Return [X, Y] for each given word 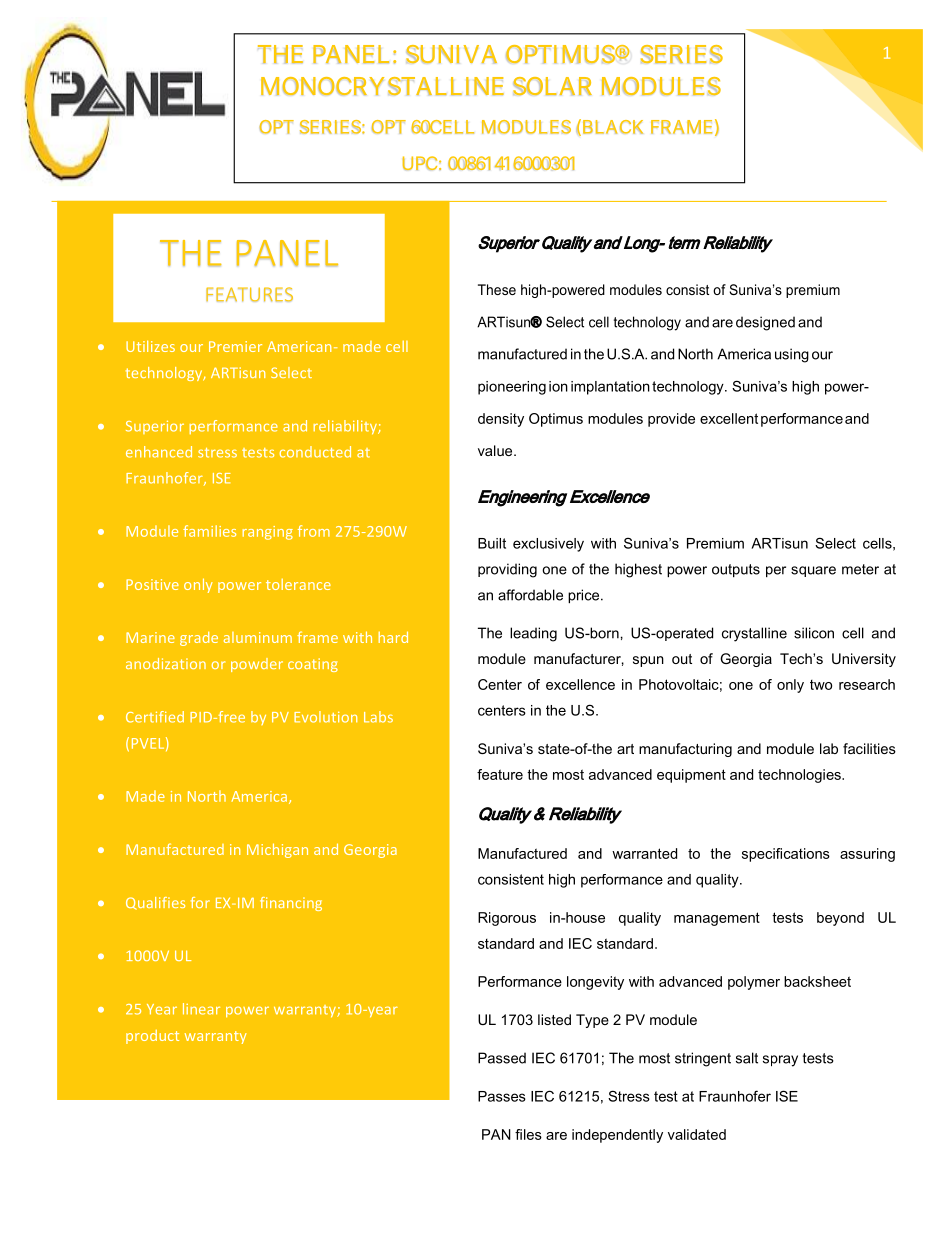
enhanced [159, 452]
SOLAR [552, 86]
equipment [691, 776]
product [152, 1037]
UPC [419, 163]
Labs [378, 717]
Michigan [277, 850]
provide [671, 420]
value [496, 450]
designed [765, 323]
